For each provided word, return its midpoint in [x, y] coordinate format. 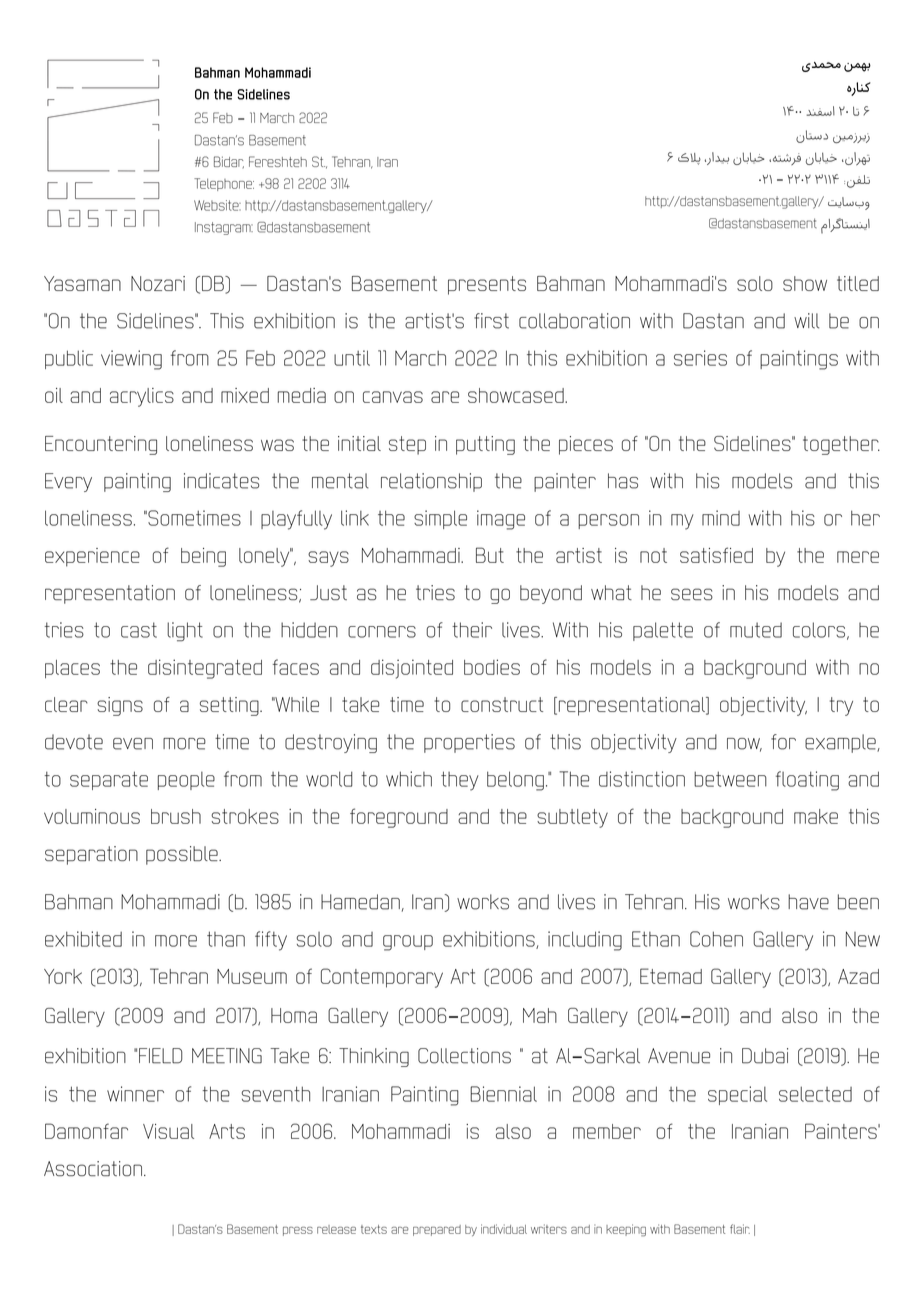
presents [487, 285]
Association [93, 1168]
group [408, 943]
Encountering [101, 445]
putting [485, 445]
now [744, 745]
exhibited [83, 939]
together [841, 445]
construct [502, 704]
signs [120, 706]
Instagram [224, 228]
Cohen [716, 939]
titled [858, 283]
